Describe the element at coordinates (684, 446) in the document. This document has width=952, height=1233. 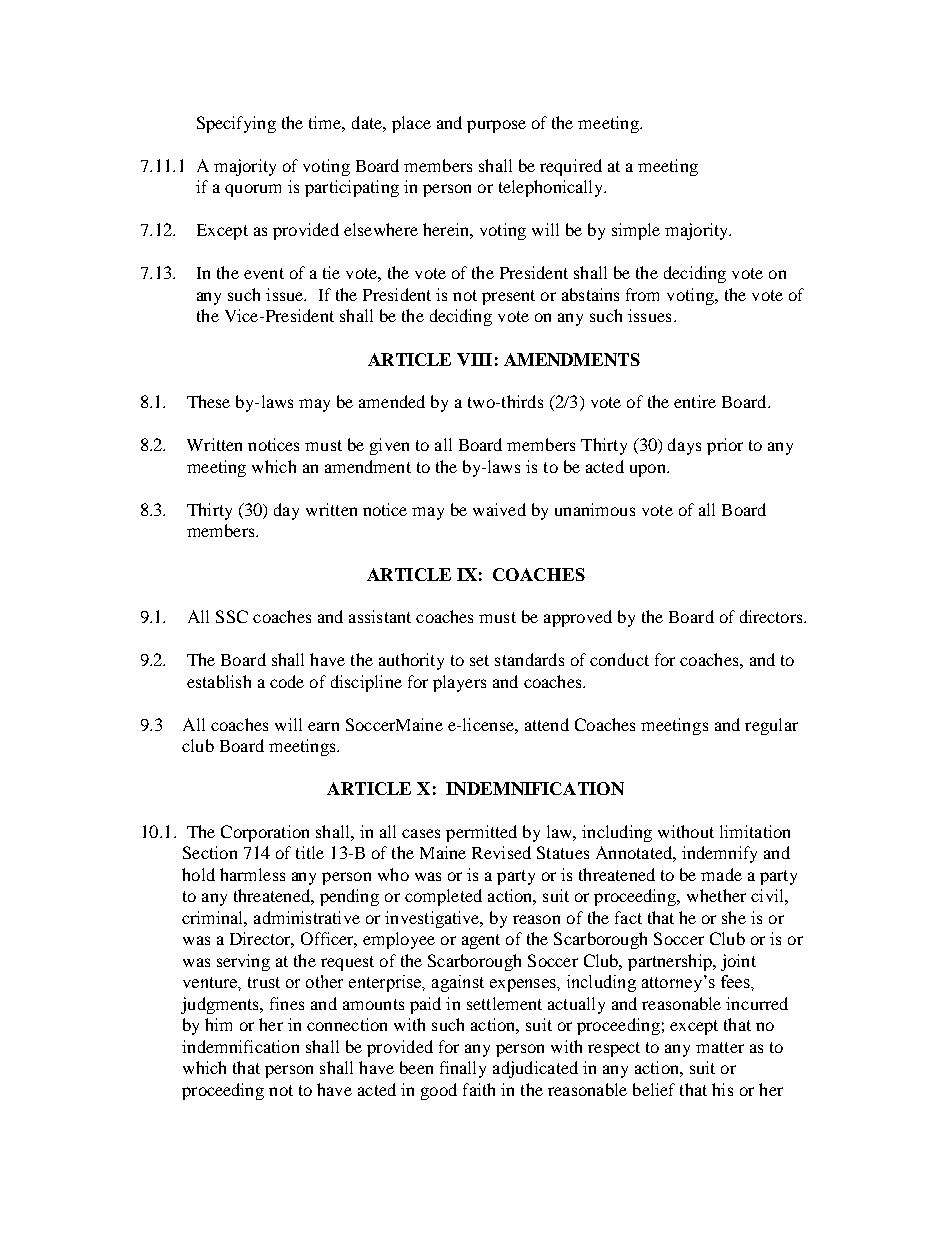
I see `days` at that location.
